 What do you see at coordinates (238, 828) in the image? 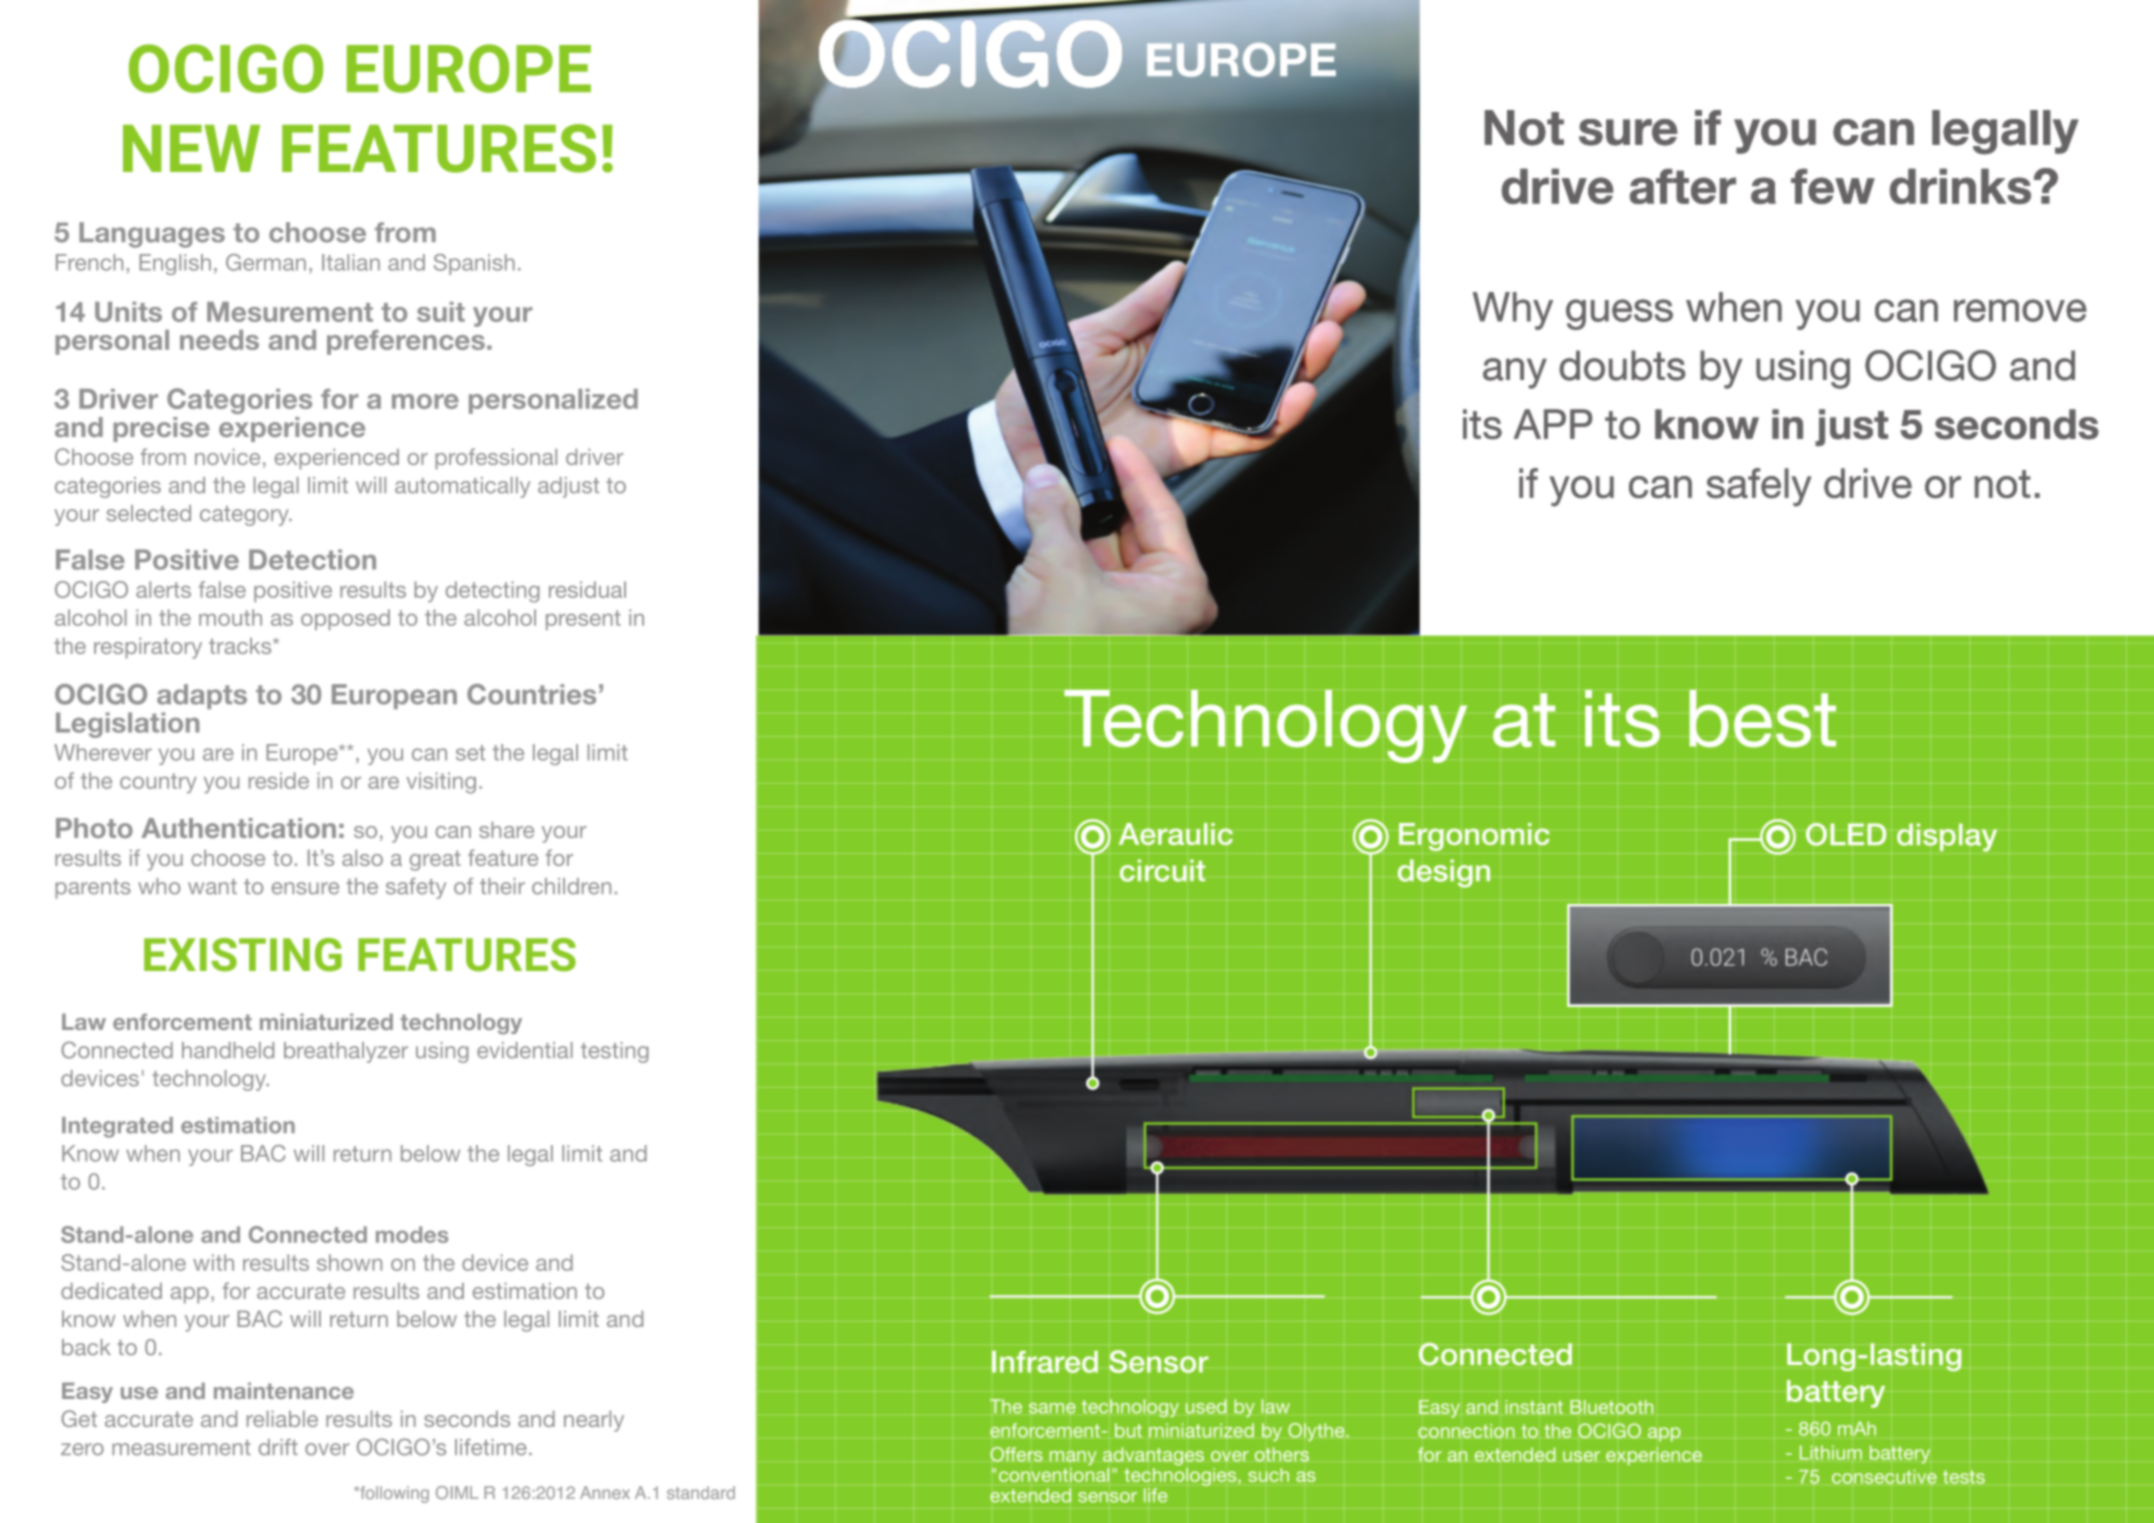
I see `Authentication` at bounding box center [238, 828].
